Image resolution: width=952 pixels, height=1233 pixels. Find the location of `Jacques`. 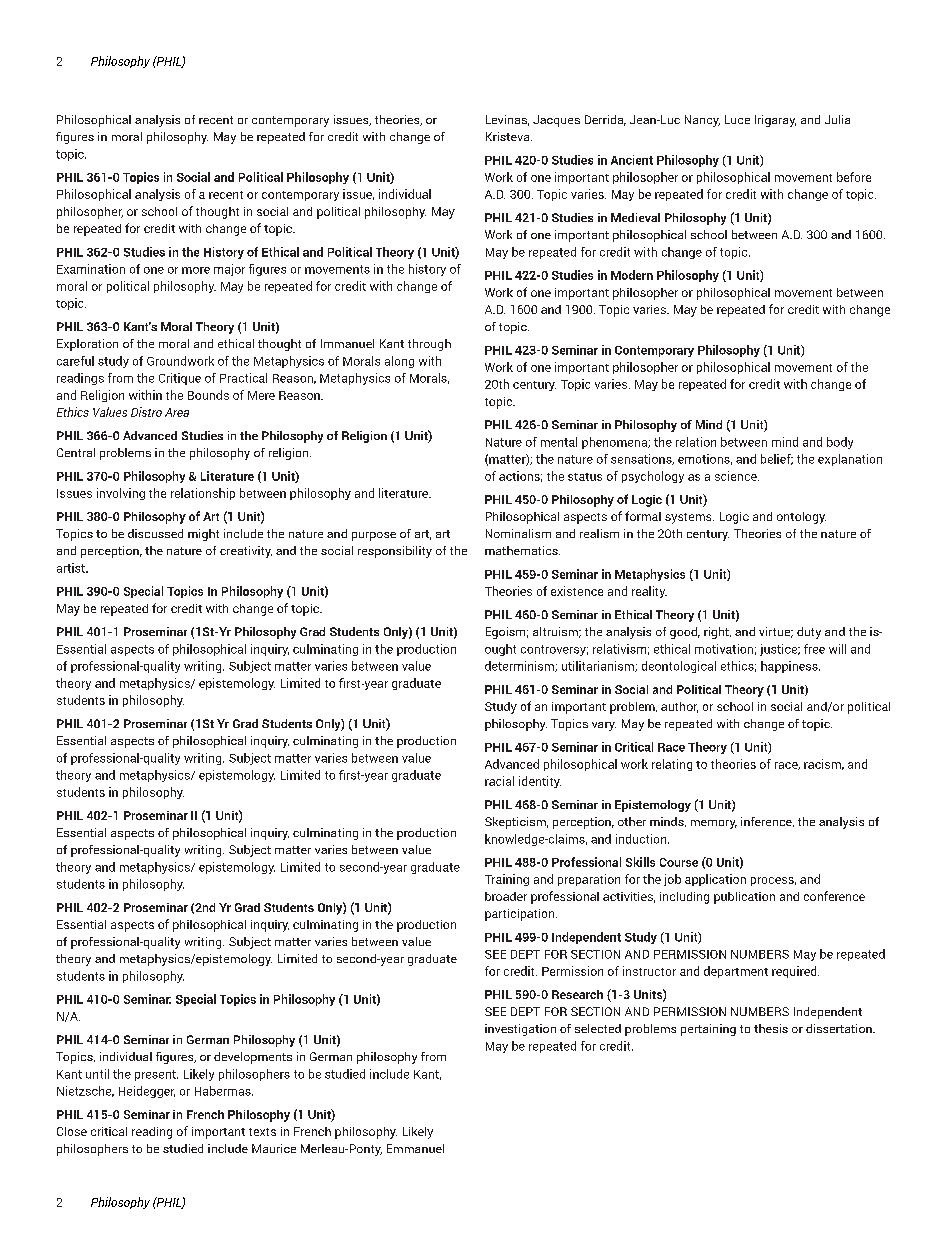

Jacques is located at coordinates (556, 121).
